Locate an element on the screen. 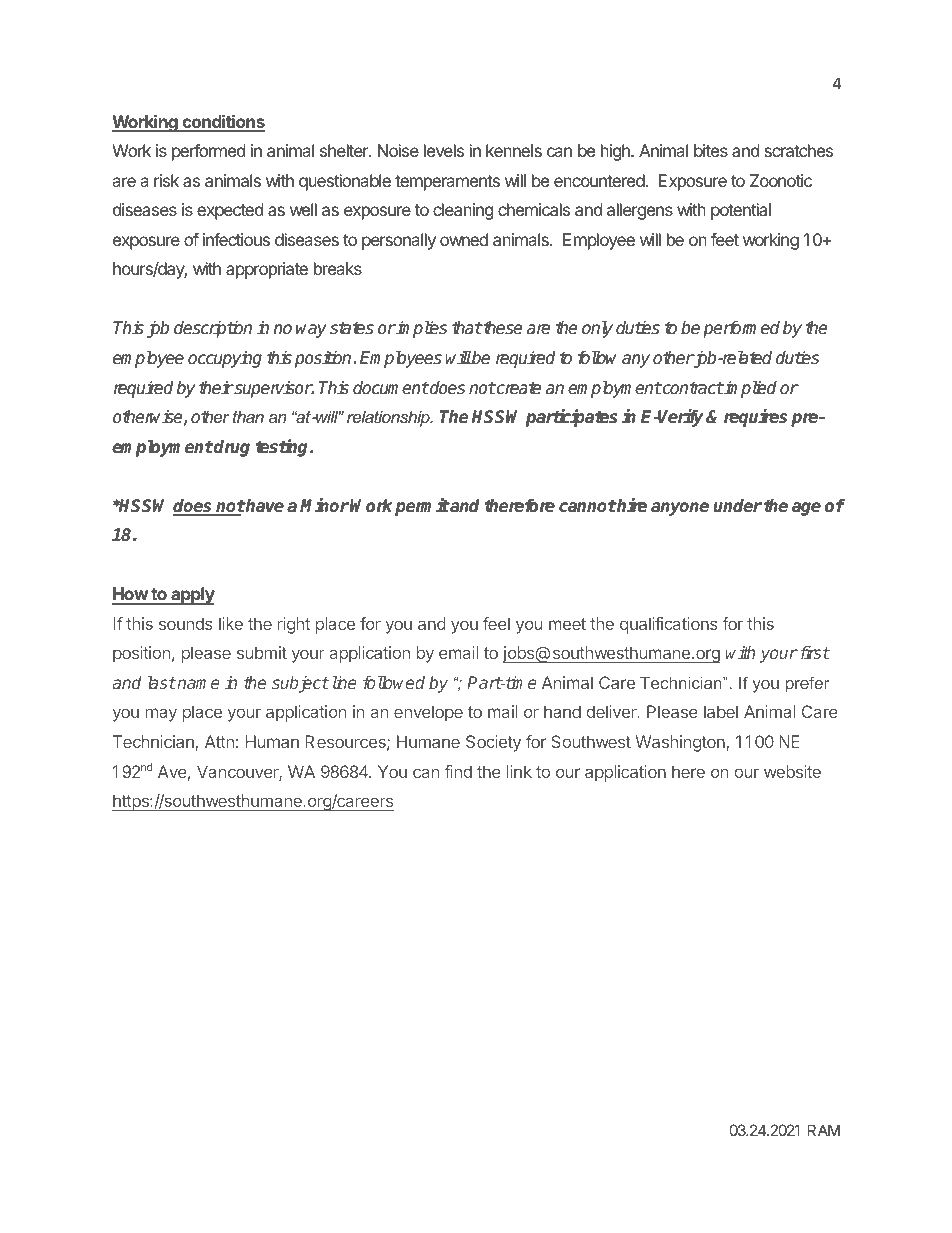  that is located at coordinates (467, 328).
